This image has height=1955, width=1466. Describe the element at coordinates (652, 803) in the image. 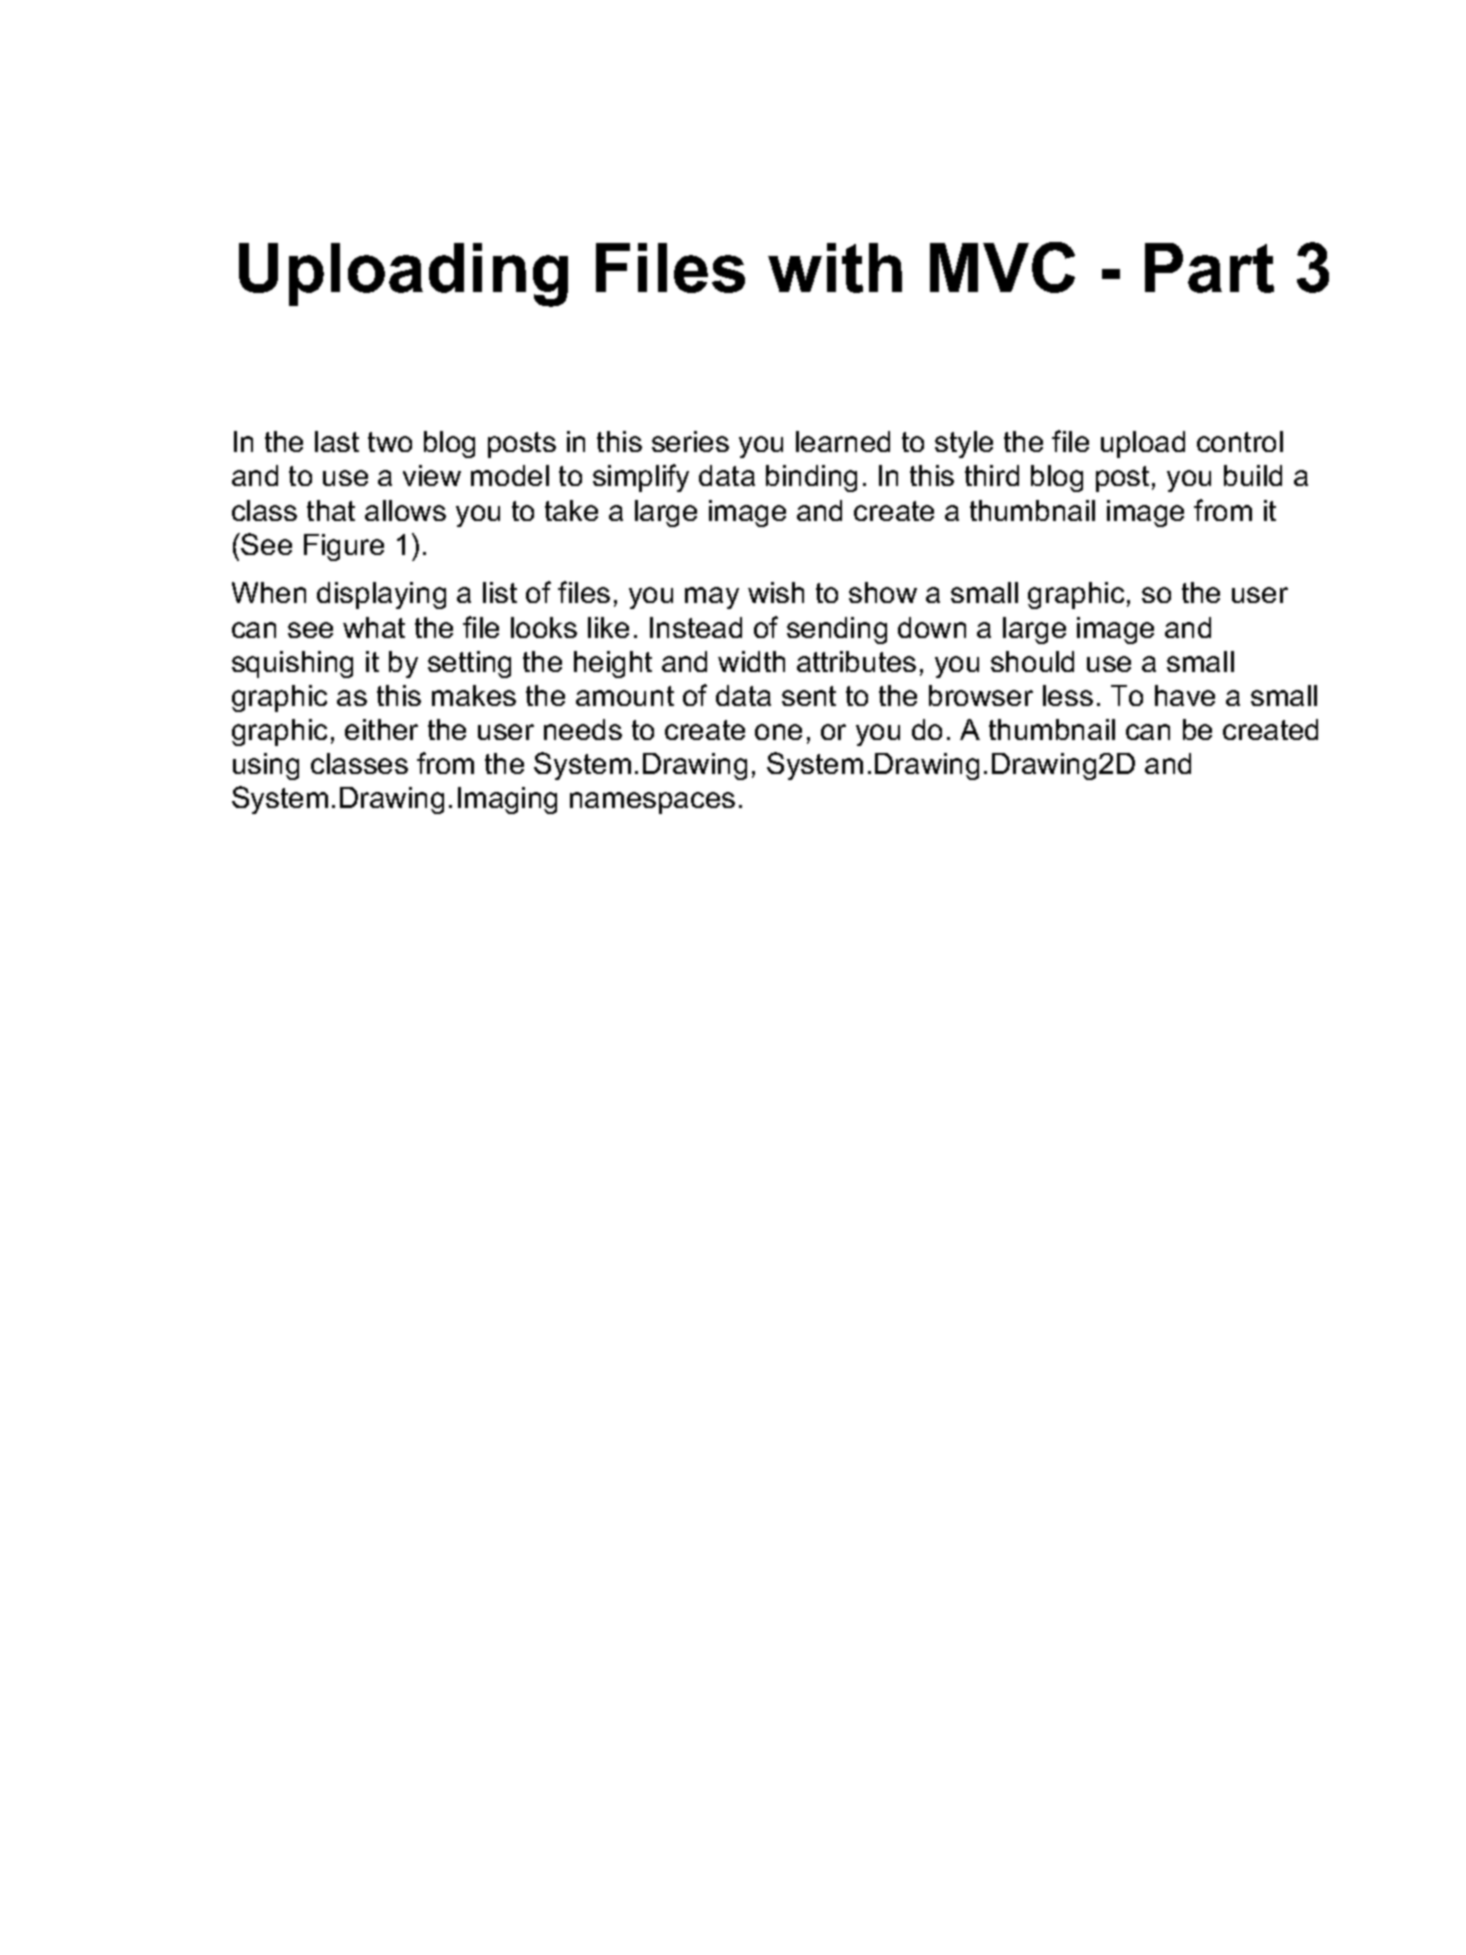

I see `namespaces` at that location.
